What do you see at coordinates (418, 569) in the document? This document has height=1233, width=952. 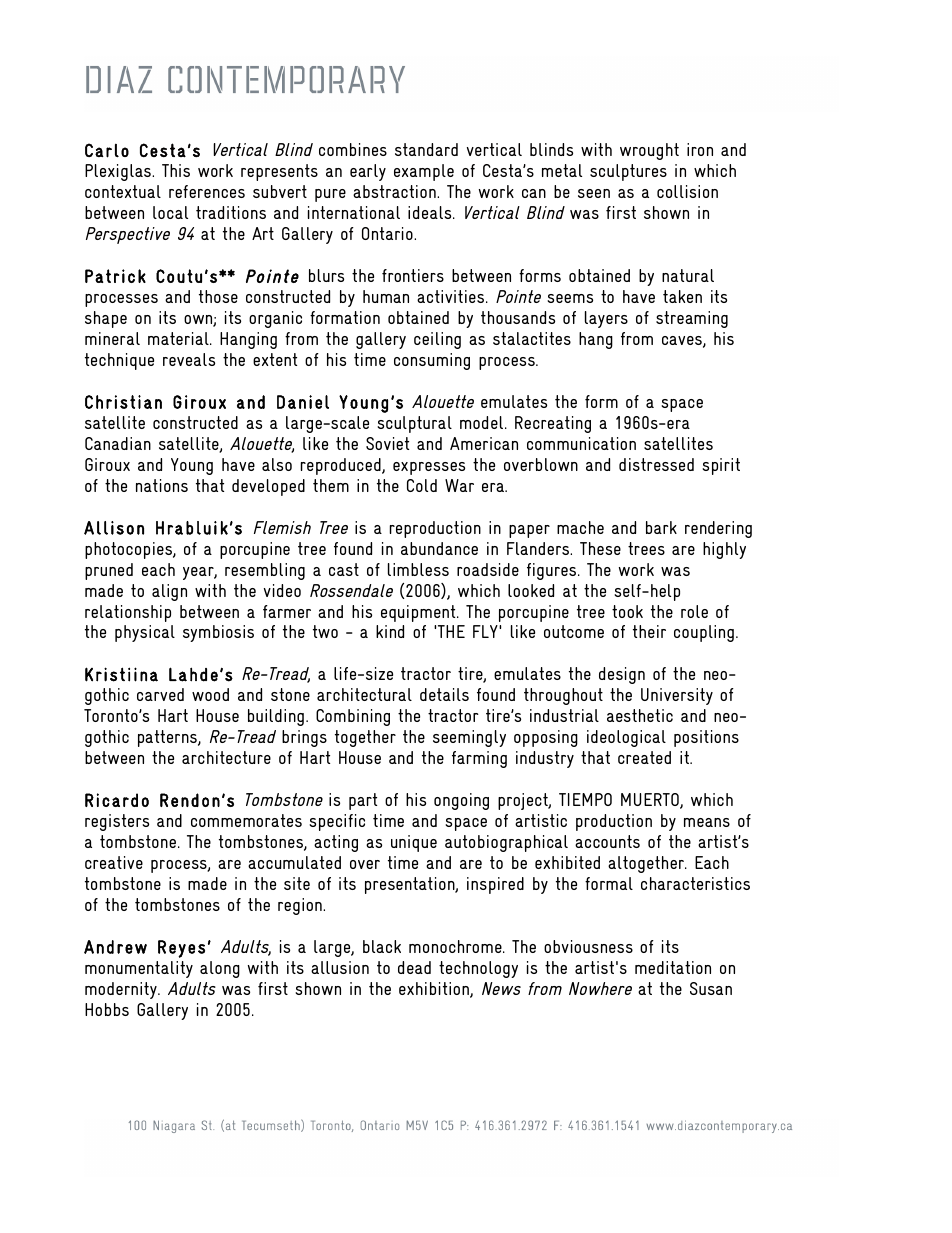 I see `limbless` at bounding box center [418, 569].
